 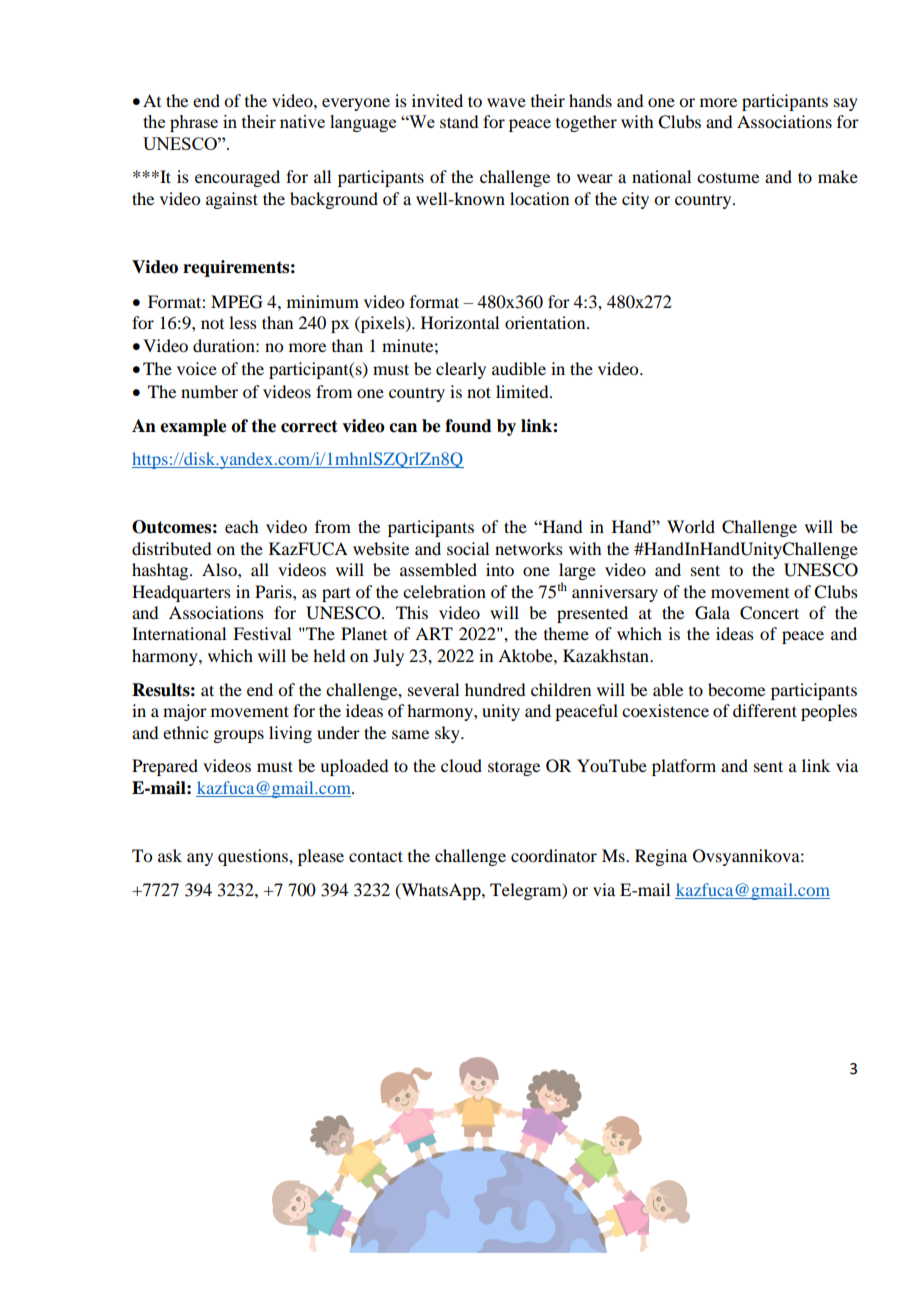 What do you see at coordinates (546, 322) in the image?
I see `orientation` at bounding box center [546, 322].
